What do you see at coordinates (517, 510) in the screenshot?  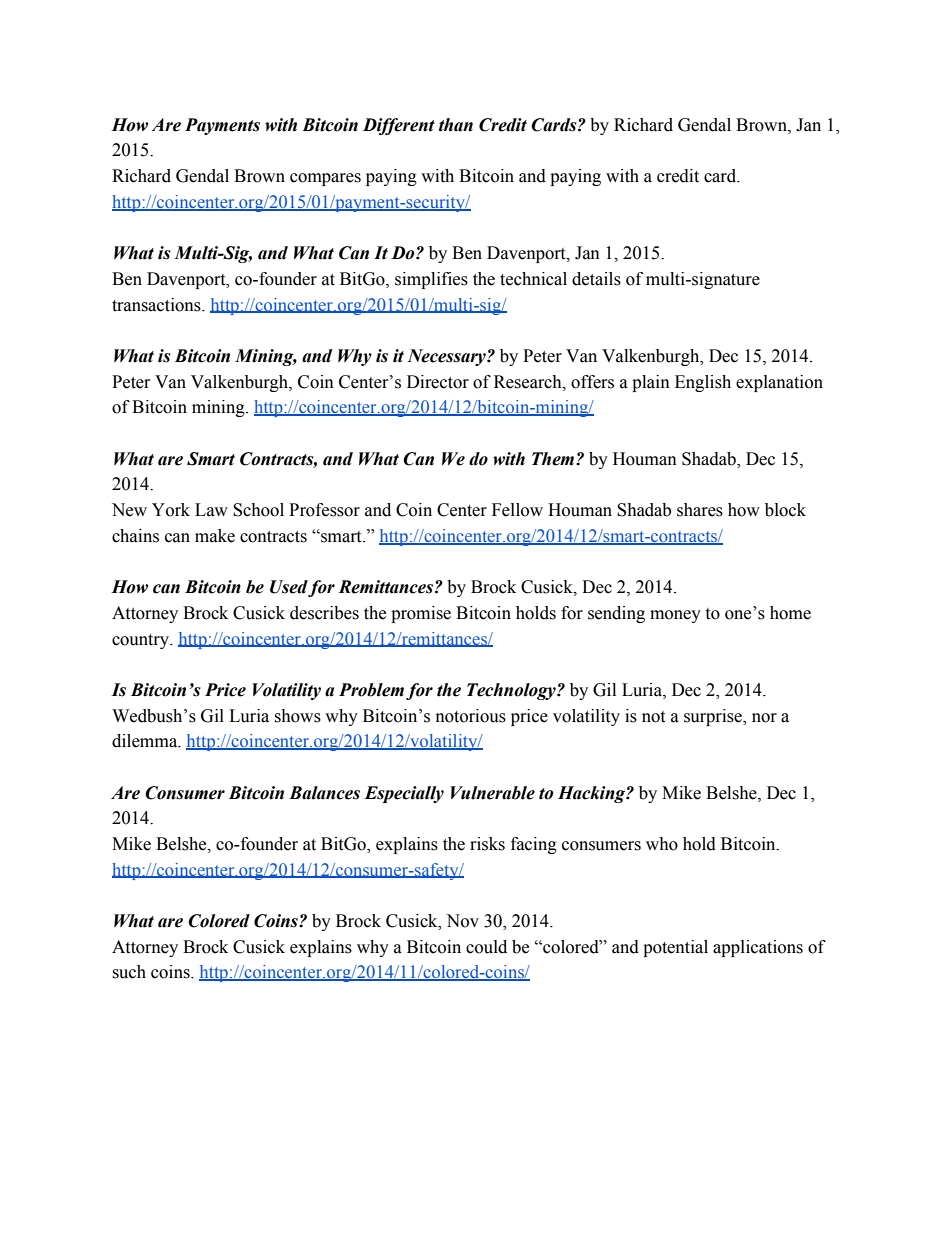 I see `Fellow` at bounding box center [517, 510].
